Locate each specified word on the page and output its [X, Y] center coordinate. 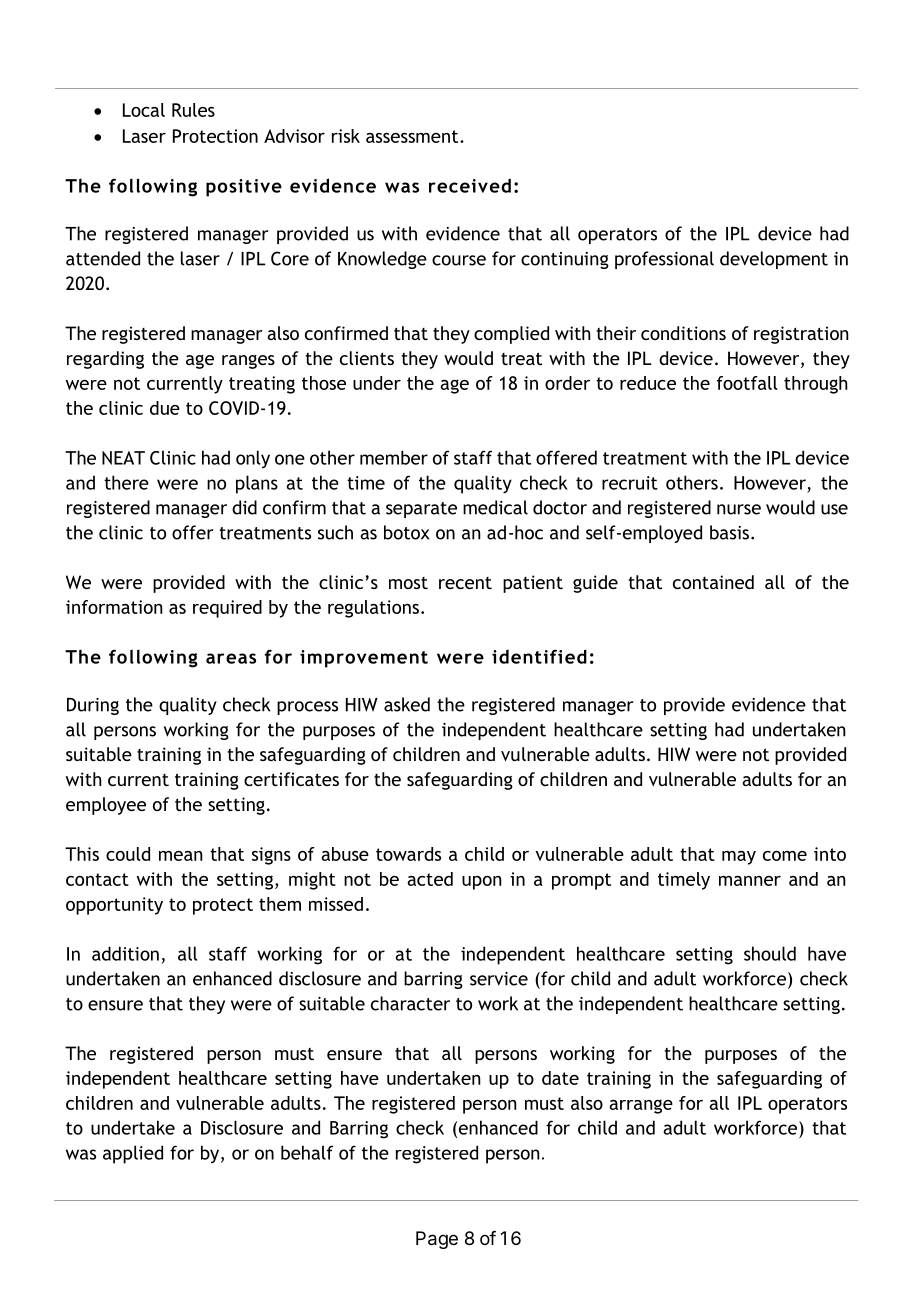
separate [421, 510]
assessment [413, 136]
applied [133, 1154]
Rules [193, 110]
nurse [739, 509]
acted [430, 879]
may [739, 858]
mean [181, 856]
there [126, 482]
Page [437, 1240]
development [774, 260]
